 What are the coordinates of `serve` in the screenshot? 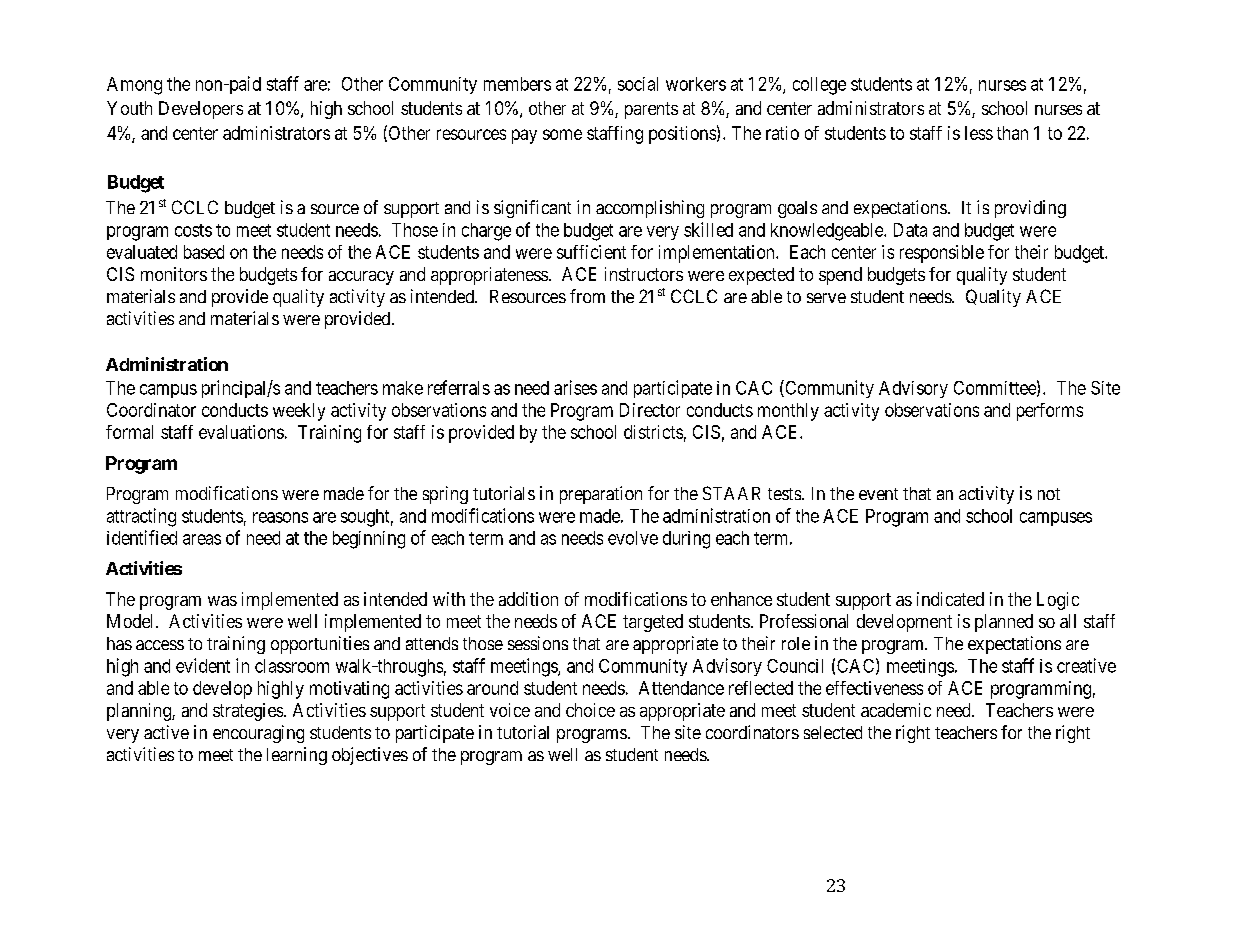 It's located at (826, 298).
